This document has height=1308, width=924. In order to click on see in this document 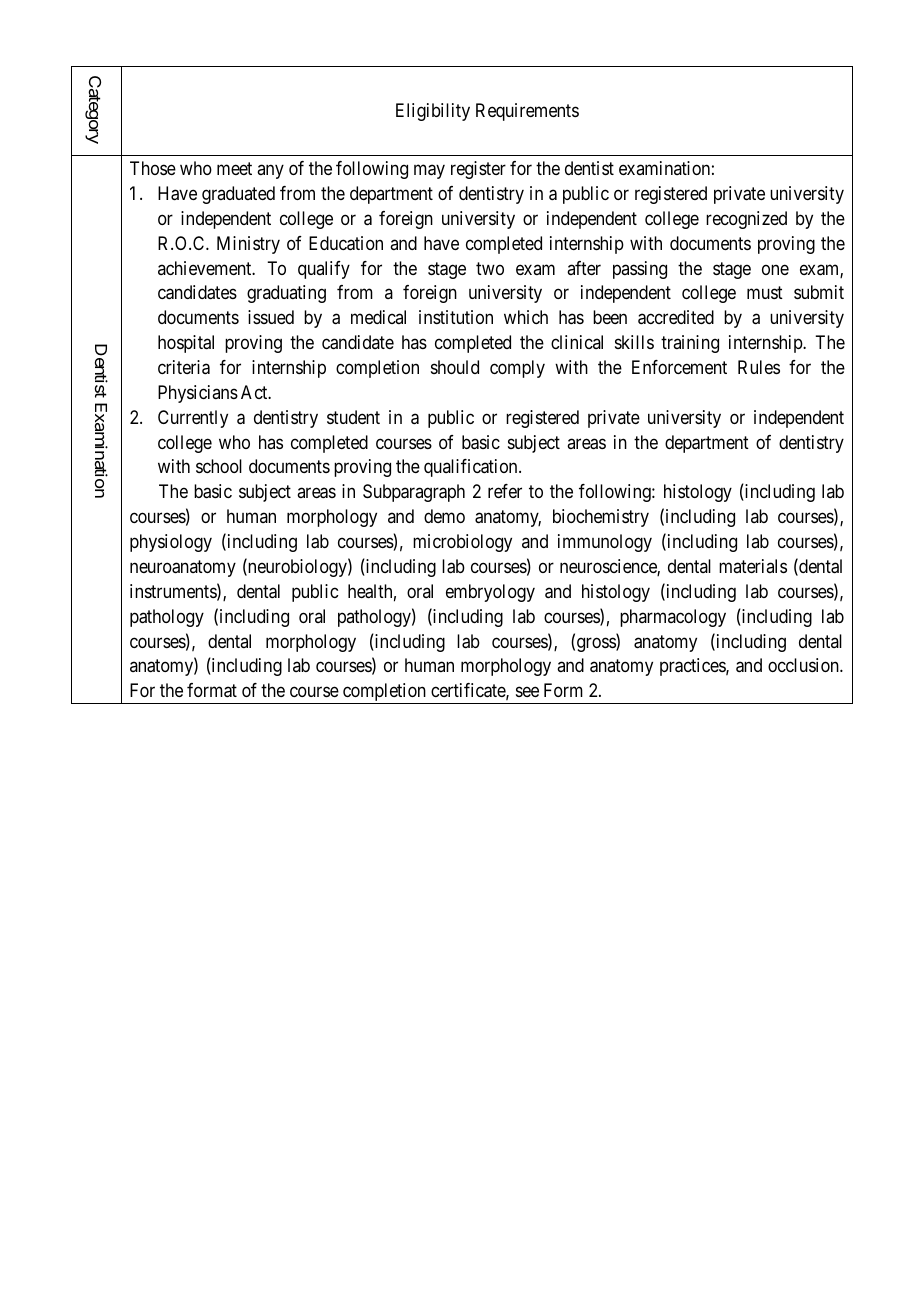, I will do `click(527, 692)`.
